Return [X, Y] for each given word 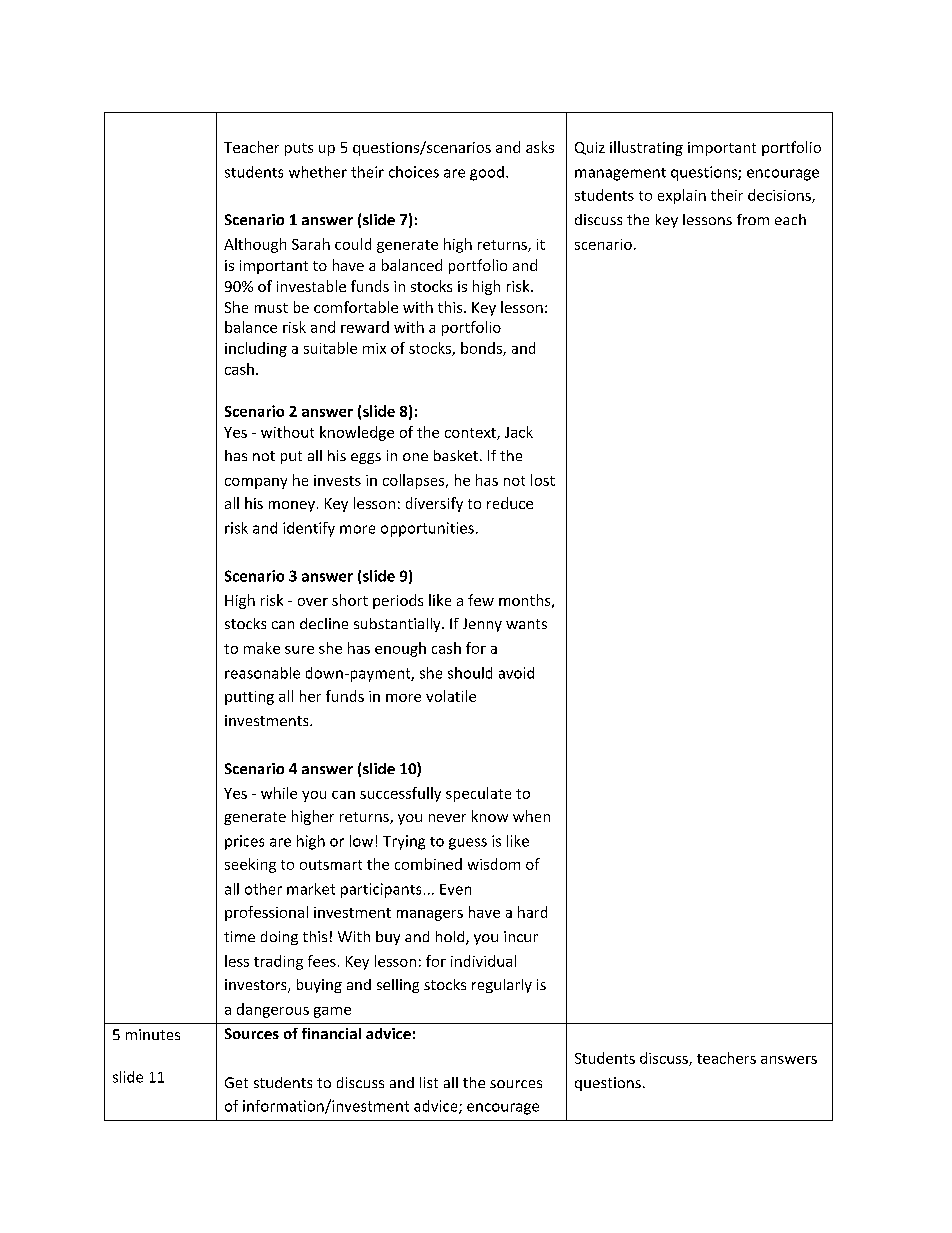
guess [468, 844]
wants [526, 624]
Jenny [482, 625]
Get [236, 1082]
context [471, 434]
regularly [502, 986]
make [262, 648]
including [256, 349]
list [429, 1082]
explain [682, 196]
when [531, 816]
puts [299, 149]
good [487, 173]
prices [244, 842]
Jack [519, 432]
